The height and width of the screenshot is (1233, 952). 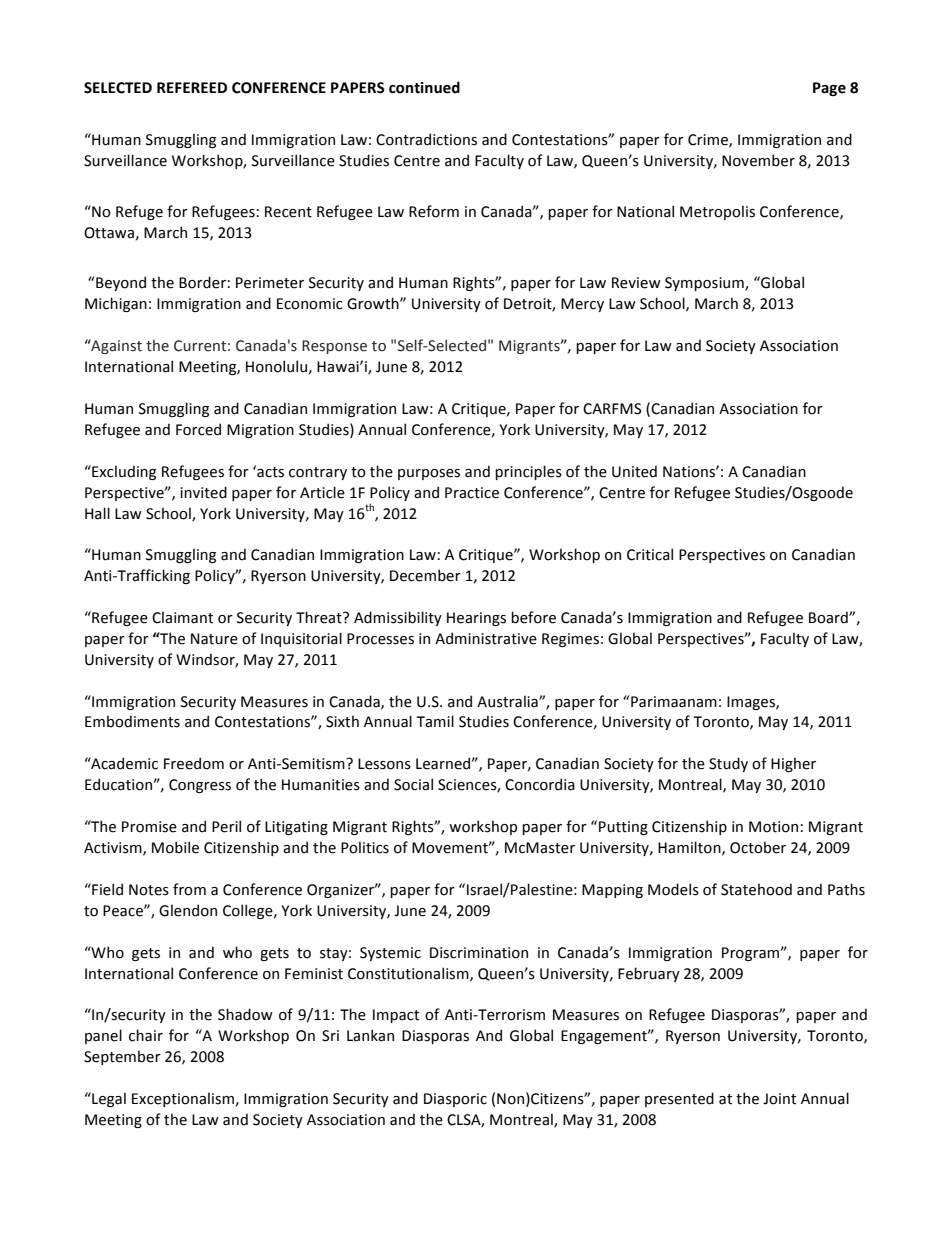 What do you see at coordinates (728, 764) in the screenshot?
I see `Study` at bounding box center [728, 764].
